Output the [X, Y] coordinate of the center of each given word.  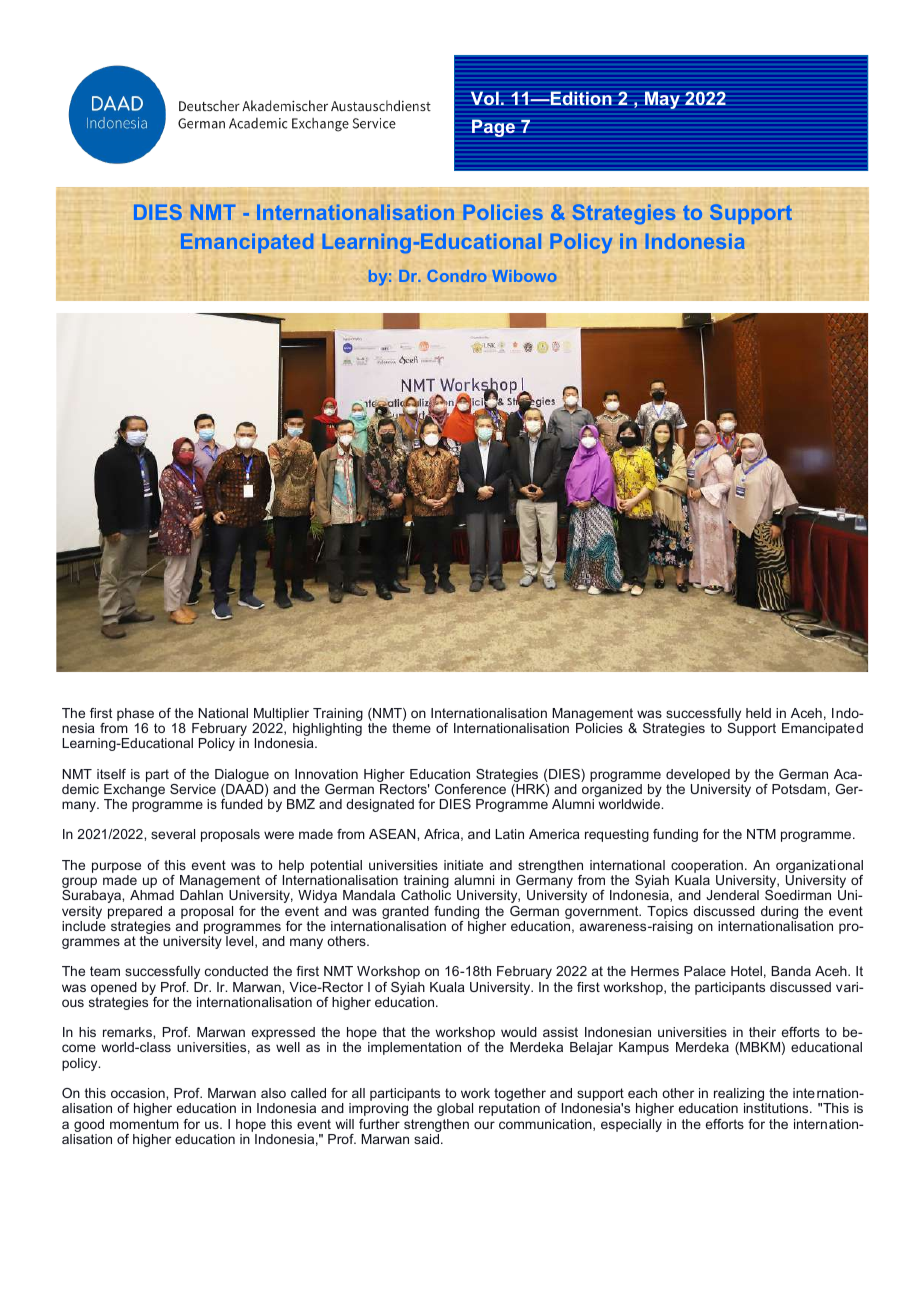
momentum [144, 1124]
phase [135, 714]
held [758, 713]
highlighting [327, 731]
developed [698, 775]
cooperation [707, 868]
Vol [485, 98]
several [173, 834]
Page [493, 128]
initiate [463, 865]
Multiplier [281, 714]
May [662, 100]
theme [411, 728]
